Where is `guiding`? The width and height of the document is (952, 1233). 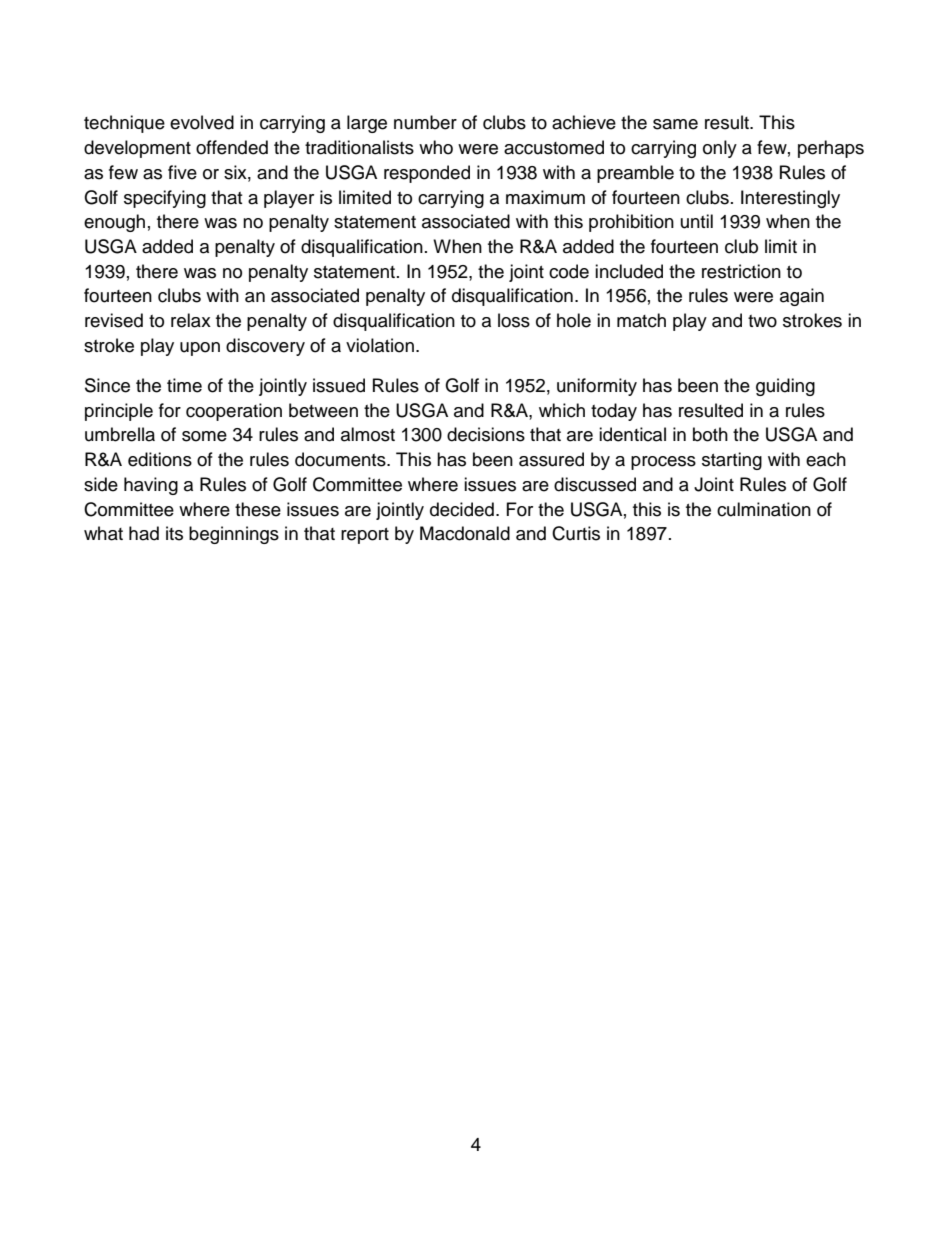 guiding is located at coordinates (785, 387).
